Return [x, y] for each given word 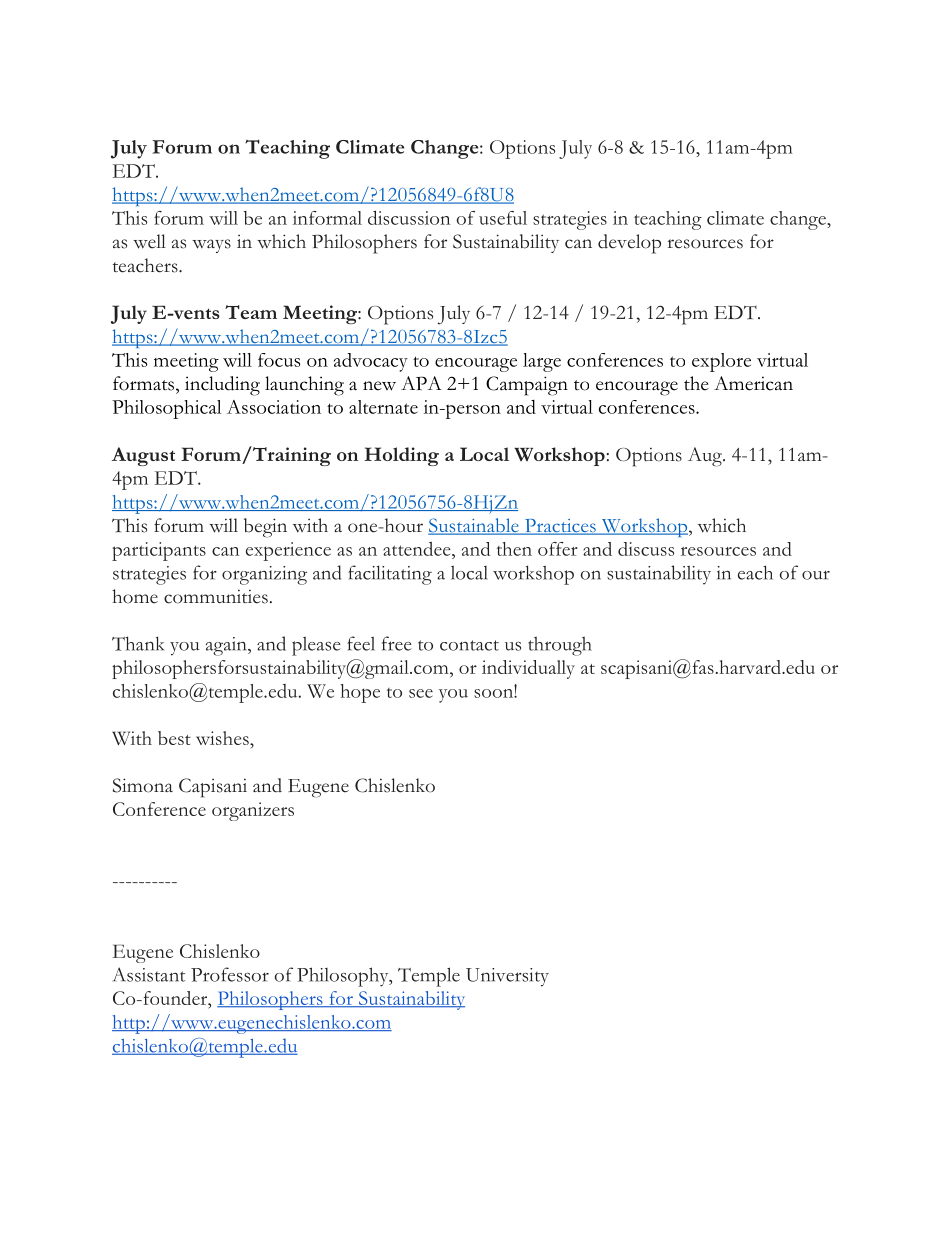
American [753, 383]
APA [421, 383]
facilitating [390, 575]
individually [528, 669]
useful [503, 218]
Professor [230, 974]
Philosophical [166, 409]
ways [211, 246]
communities [216, 596]
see [421, 693]
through [560, 646]
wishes [223, 738]
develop [629, 244]
